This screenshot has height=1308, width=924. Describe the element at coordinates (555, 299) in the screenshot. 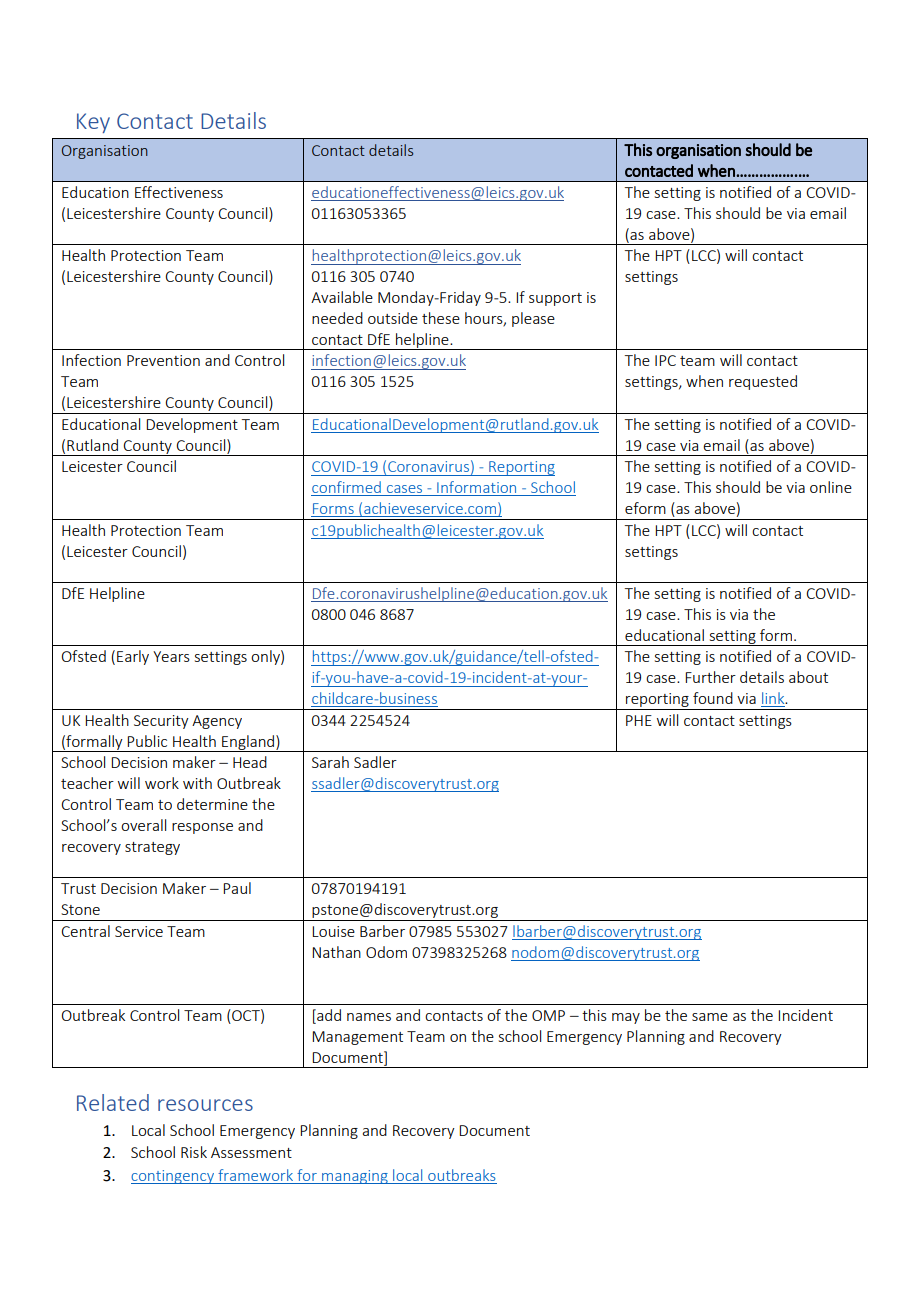

I see `support` at that location.
